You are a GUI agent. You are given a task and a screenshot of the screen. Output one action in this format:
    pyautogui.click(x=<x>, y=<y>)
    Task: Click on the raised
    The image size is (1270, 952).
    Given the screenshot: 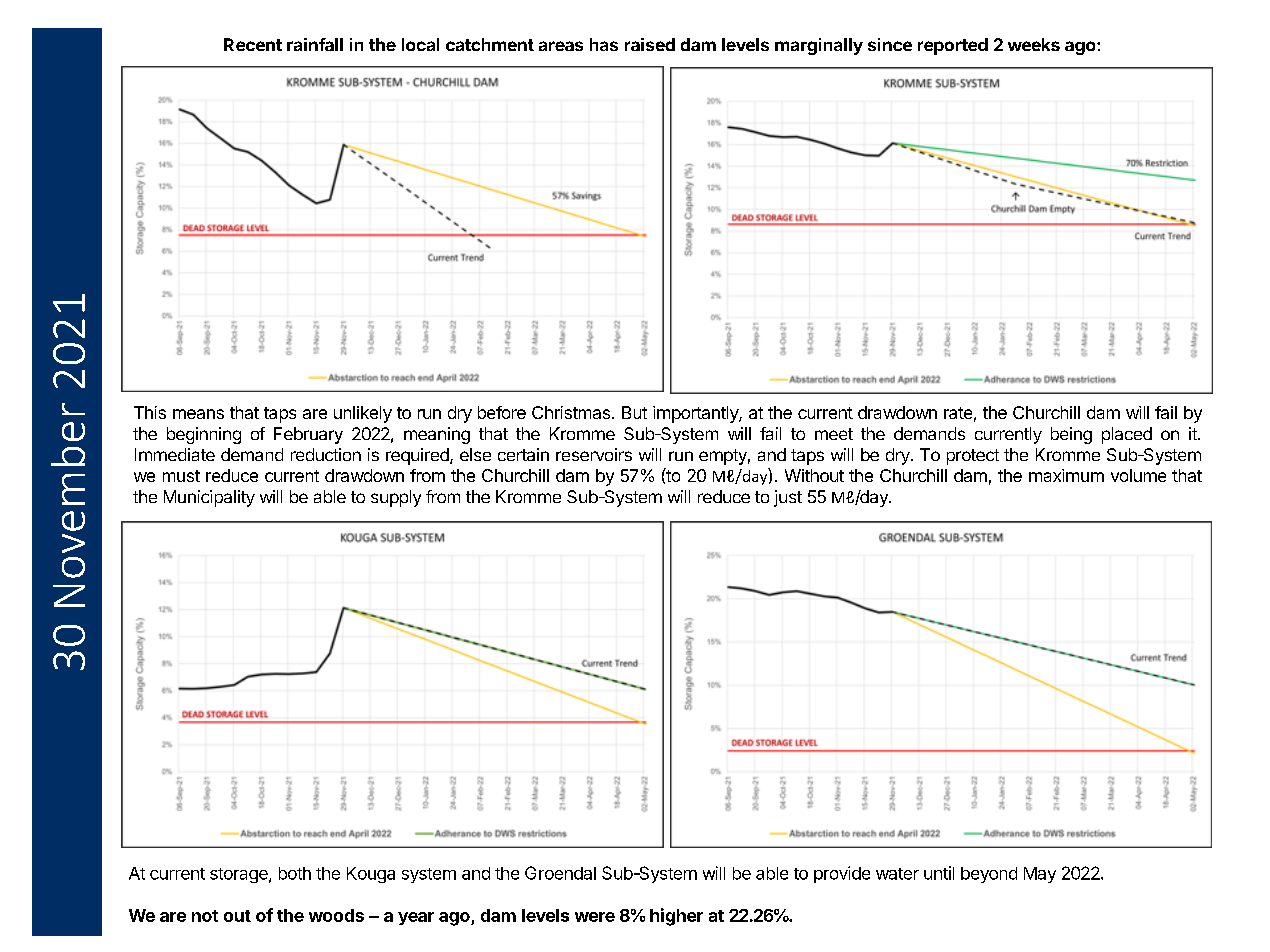 What is the action you would take?
    pyautogui.click(x=650, y=44)
